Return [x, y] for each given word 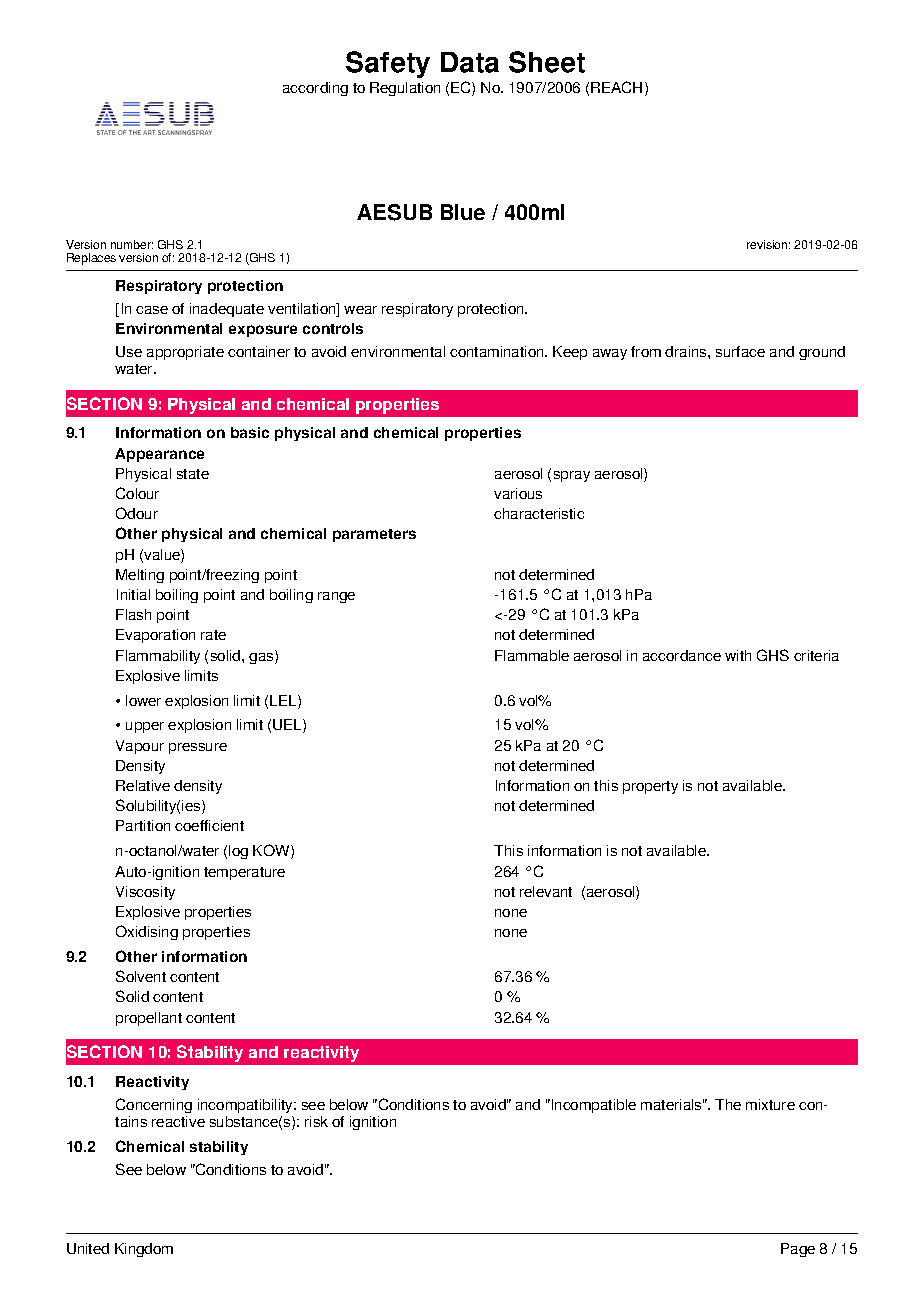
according [315, 89]
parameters [374, 535]
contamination [498, 351]
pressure [198, 748]
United [88, 1248]
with [738, 655]
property [650, 787]
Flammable [532, 655]
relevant [546, 891]
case [152, 310]
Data [470, 62]
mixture [770, 1104]
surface [740, 351]
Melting [140, 576]
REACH [616, 87]
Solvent [141, 976]
